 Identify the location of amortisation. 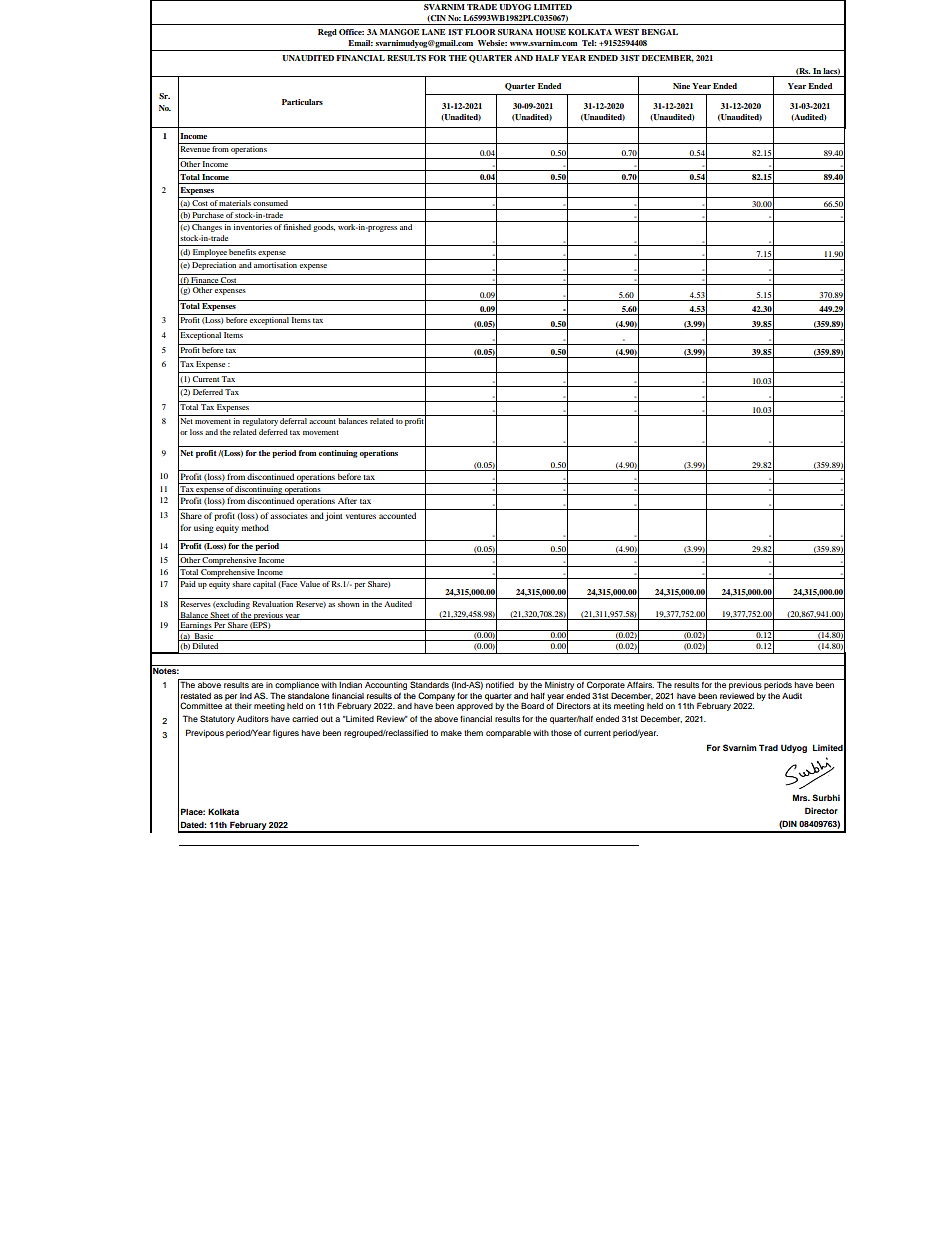
(275, 265).
